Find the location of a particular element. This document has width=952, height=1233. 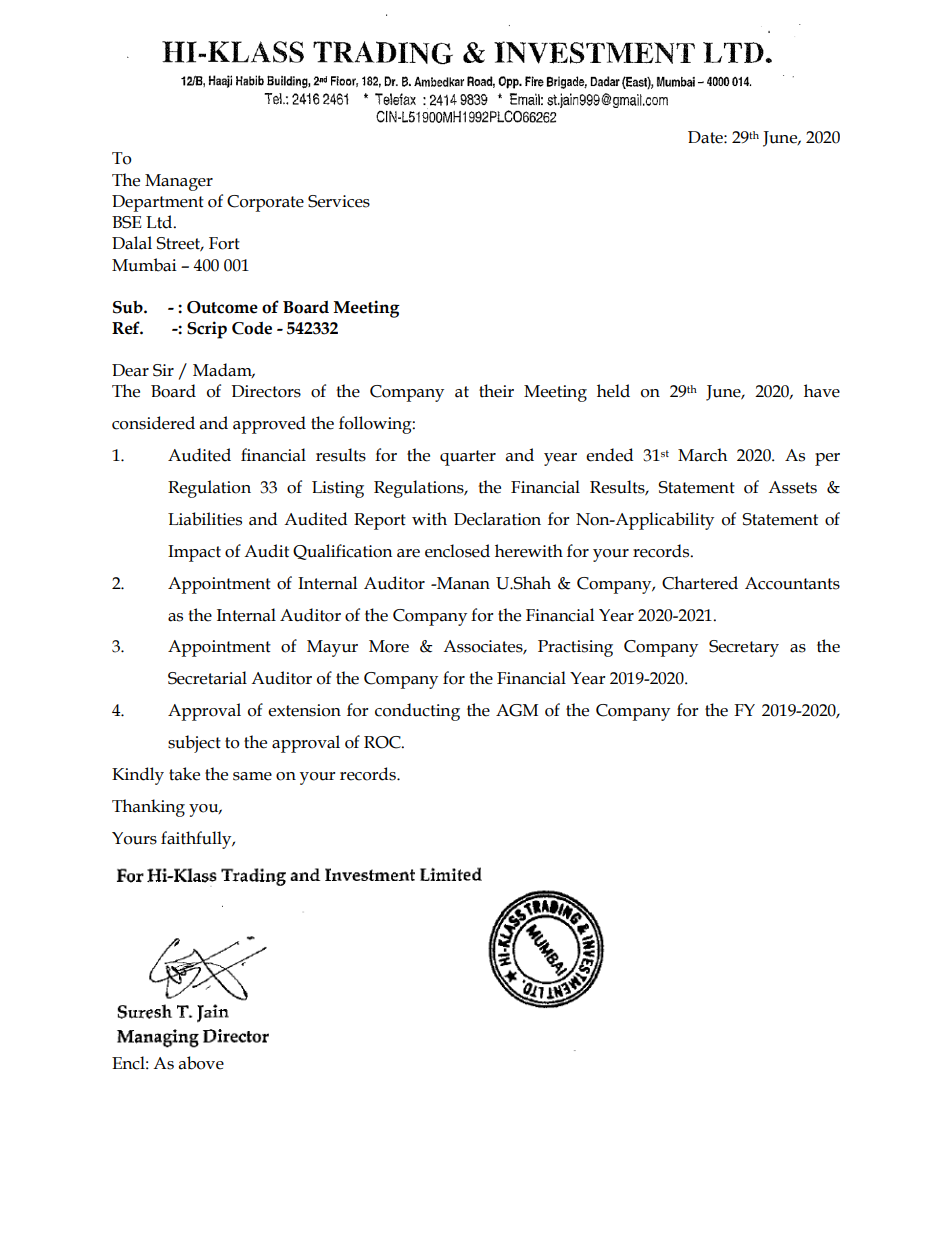

Liabilities is located at coordinates (205, 519).
